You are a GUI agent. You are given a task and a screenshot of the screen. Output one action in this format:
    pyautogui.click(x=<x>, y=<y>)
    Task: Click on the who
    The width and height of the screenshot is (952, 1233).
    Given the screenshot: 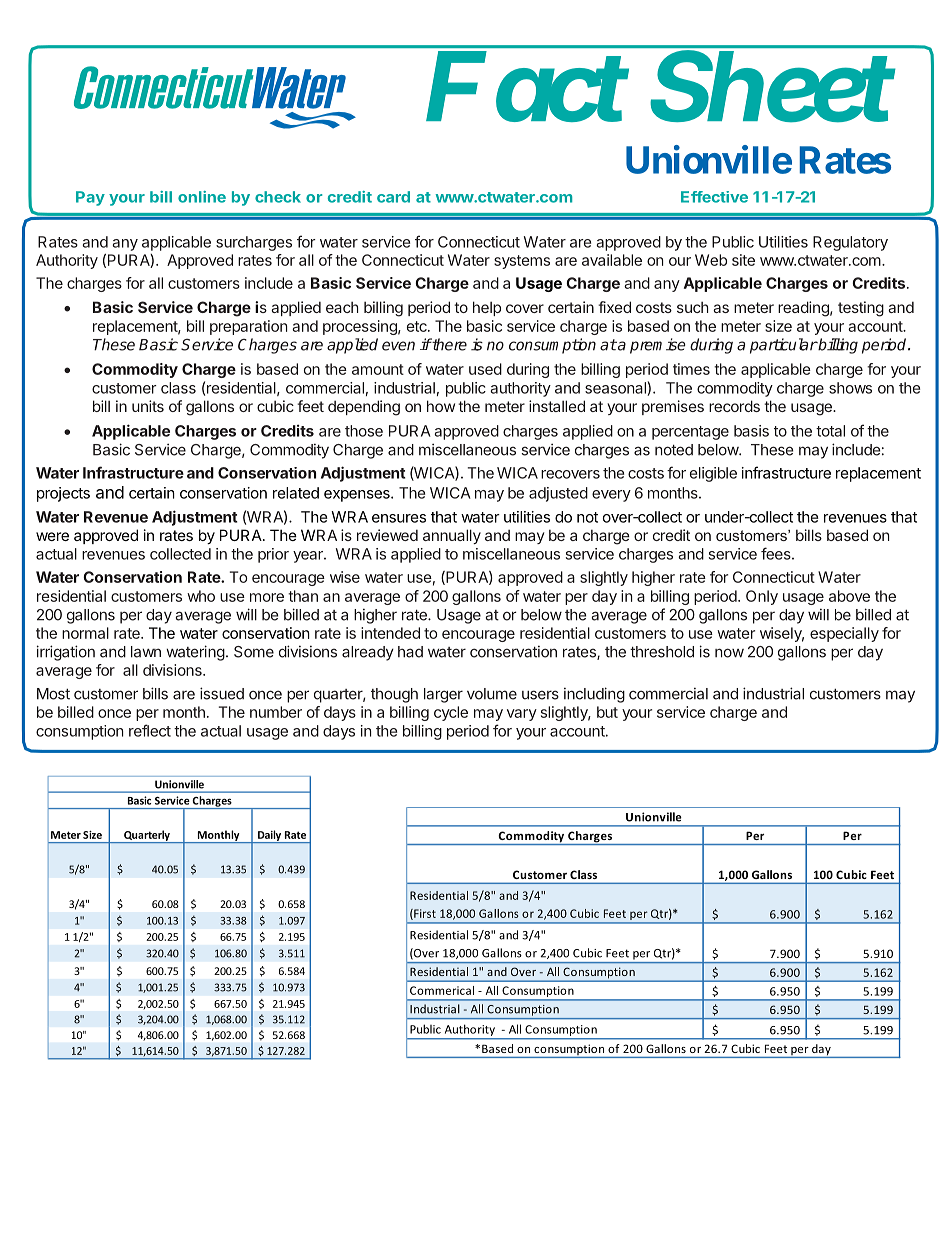 What is the action you would take?
    pyautogui.click(x=201, y=596)
